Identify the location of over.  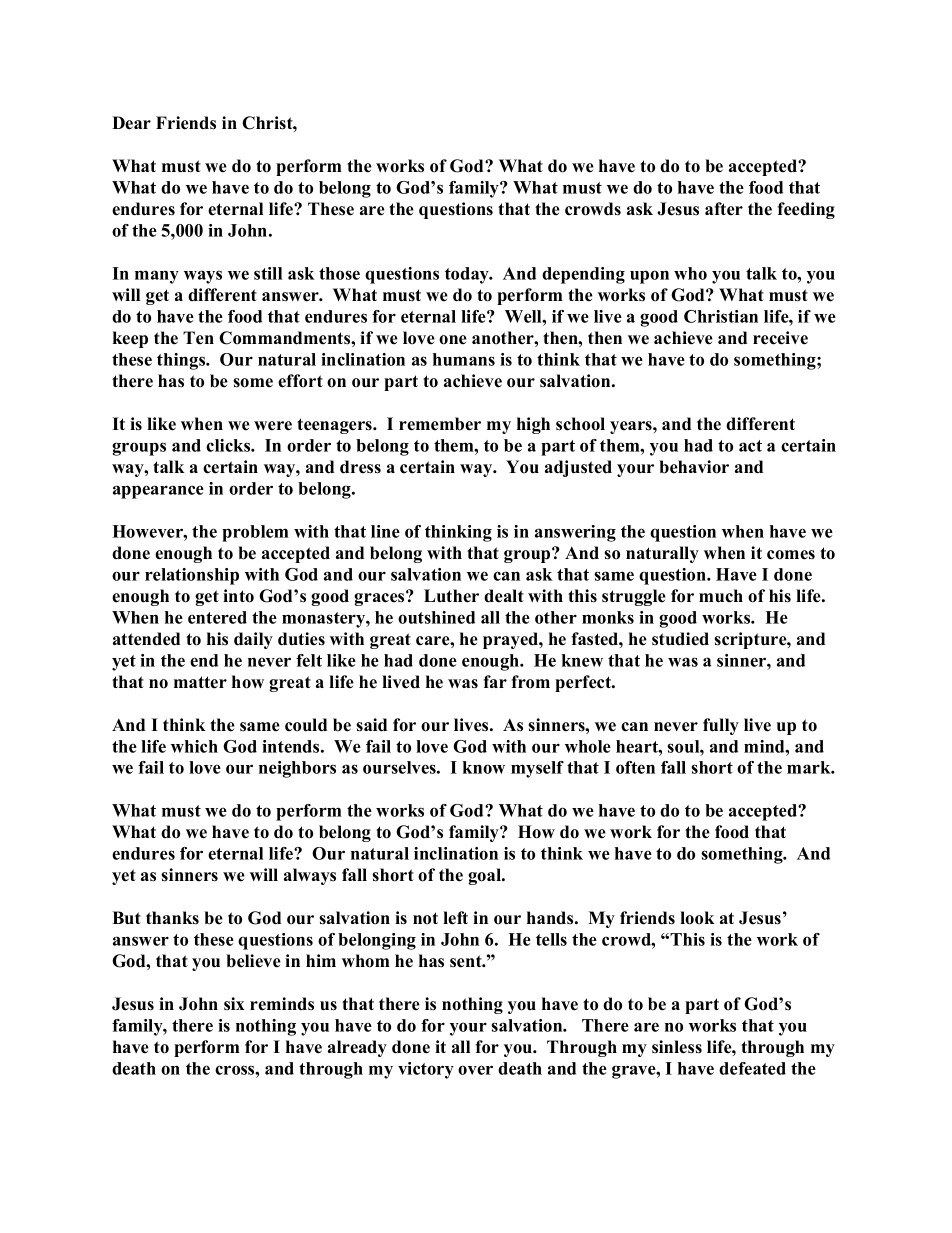
(475, 1070).
